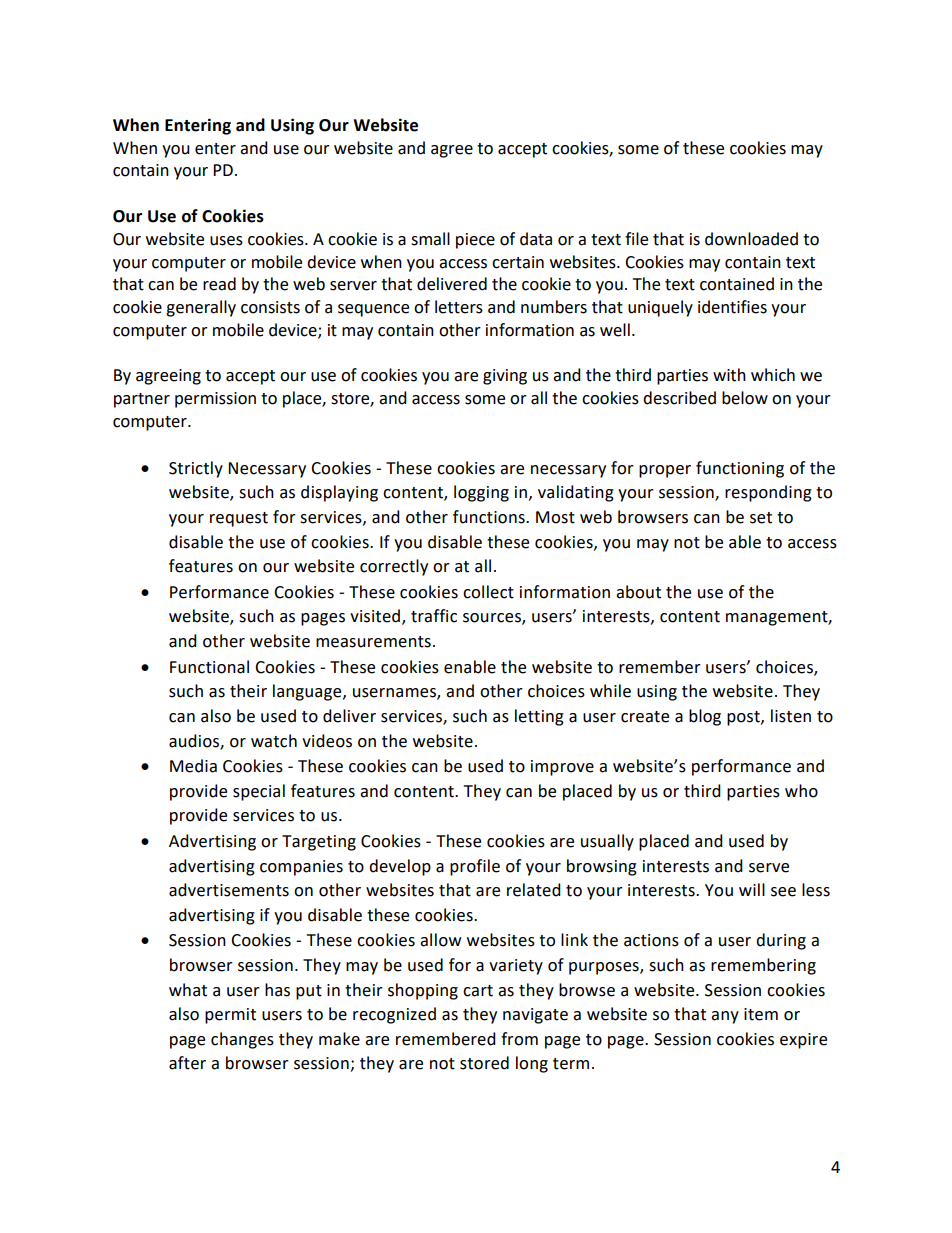  I want to click on request, so click(239, 519).
